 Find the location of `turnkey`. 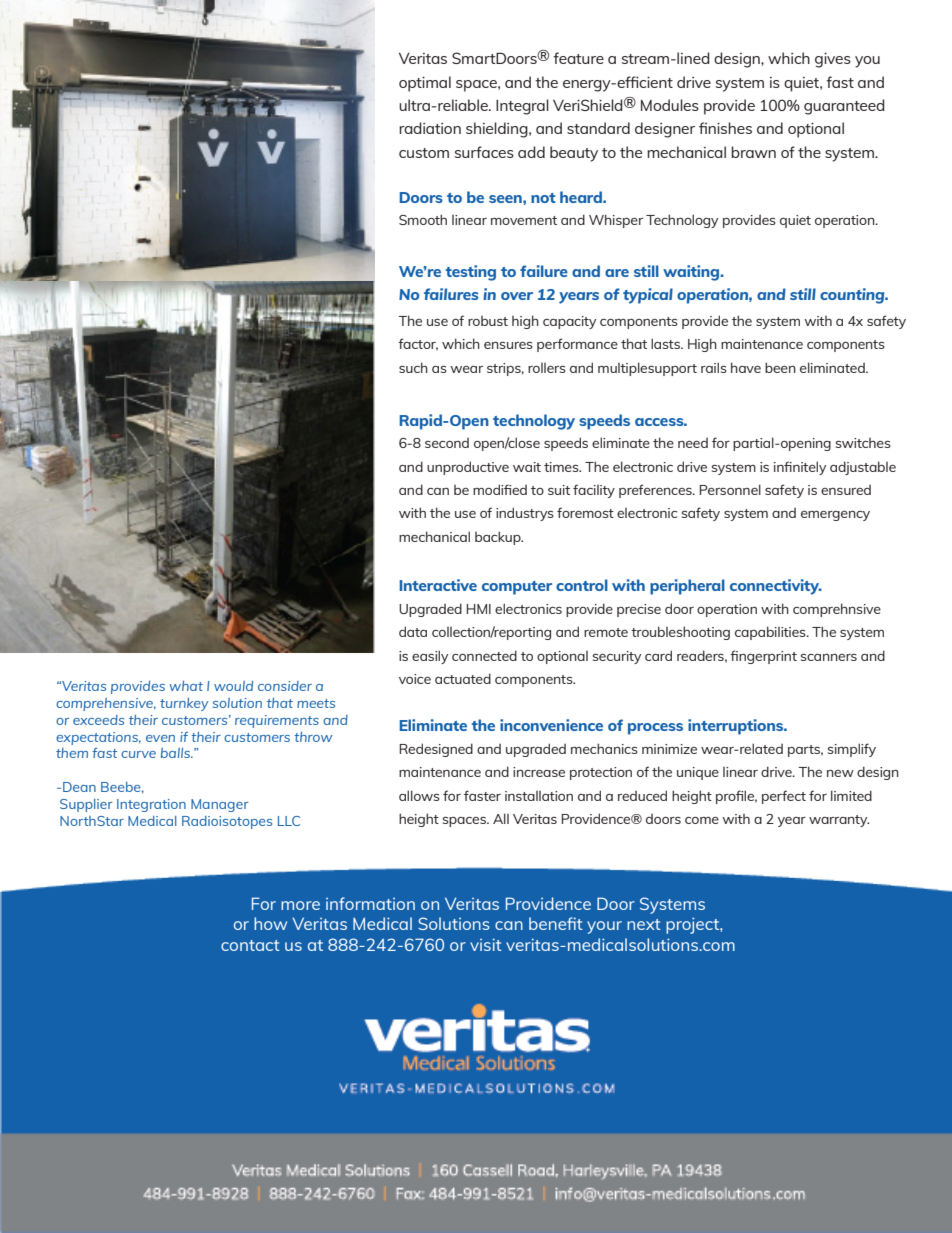

turnkey is located at coordinates (184, 704).
